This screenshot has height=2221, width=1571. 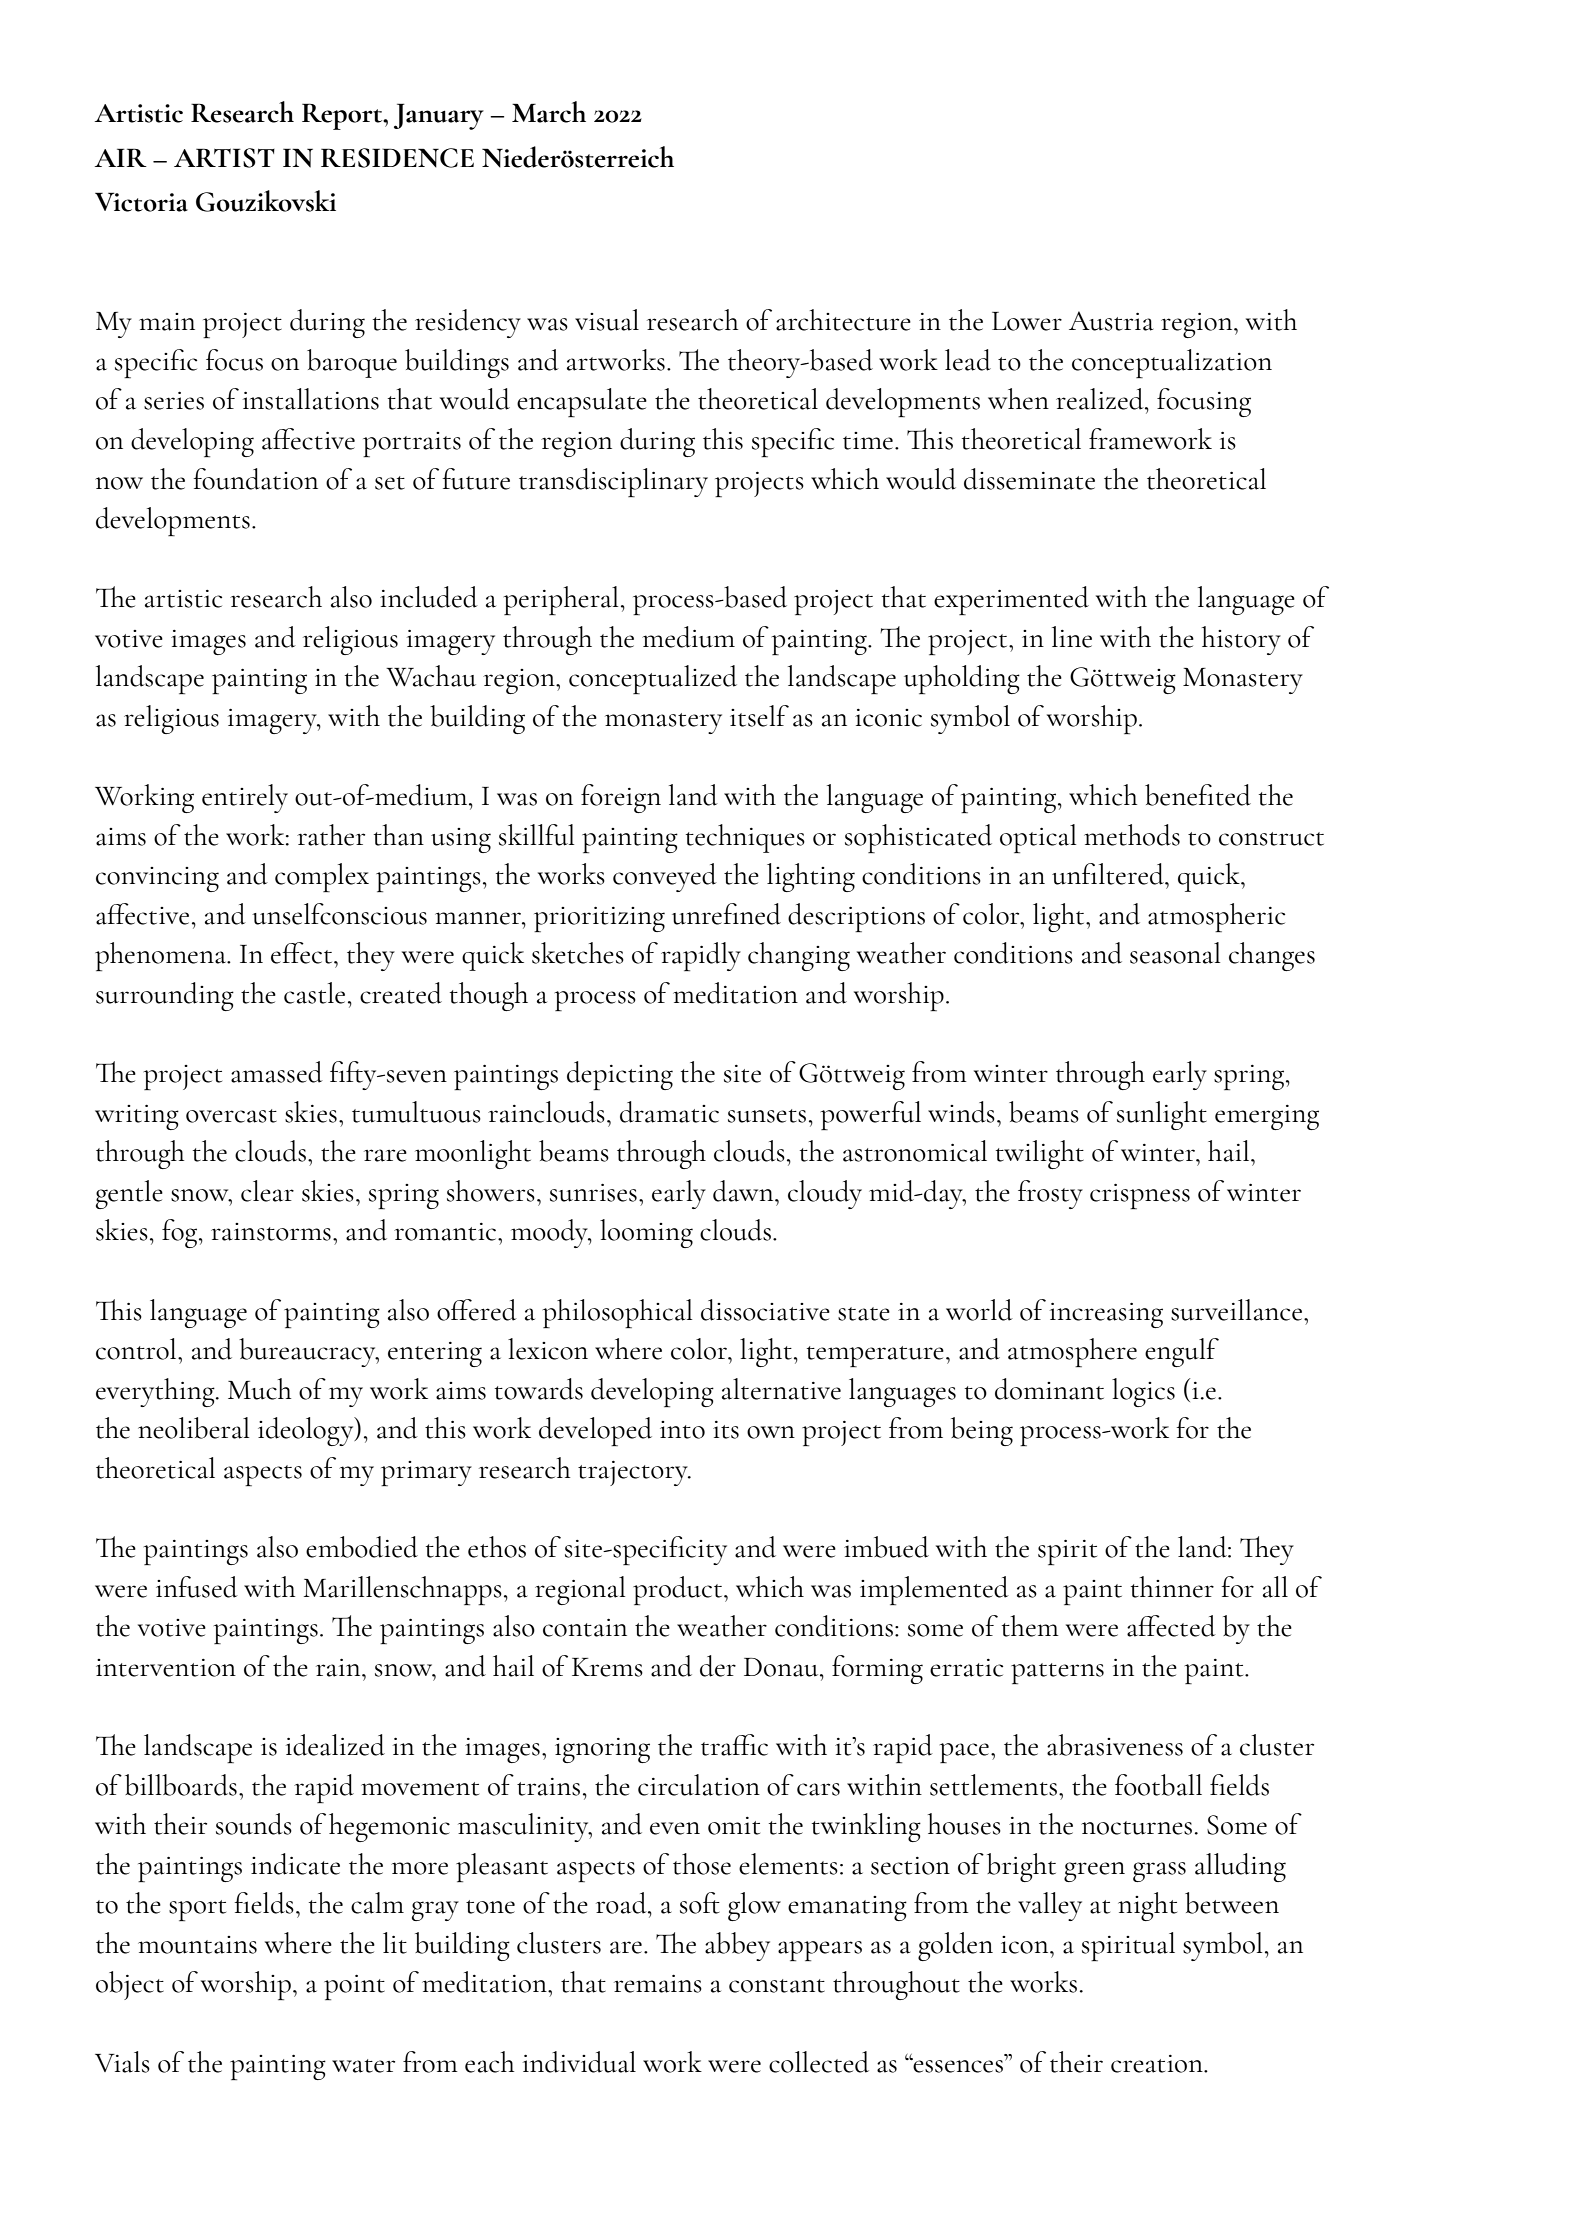 What do you see at coordinates (549, 112) in the screenshot?
I see `March` at bounding box center [549, 112].
